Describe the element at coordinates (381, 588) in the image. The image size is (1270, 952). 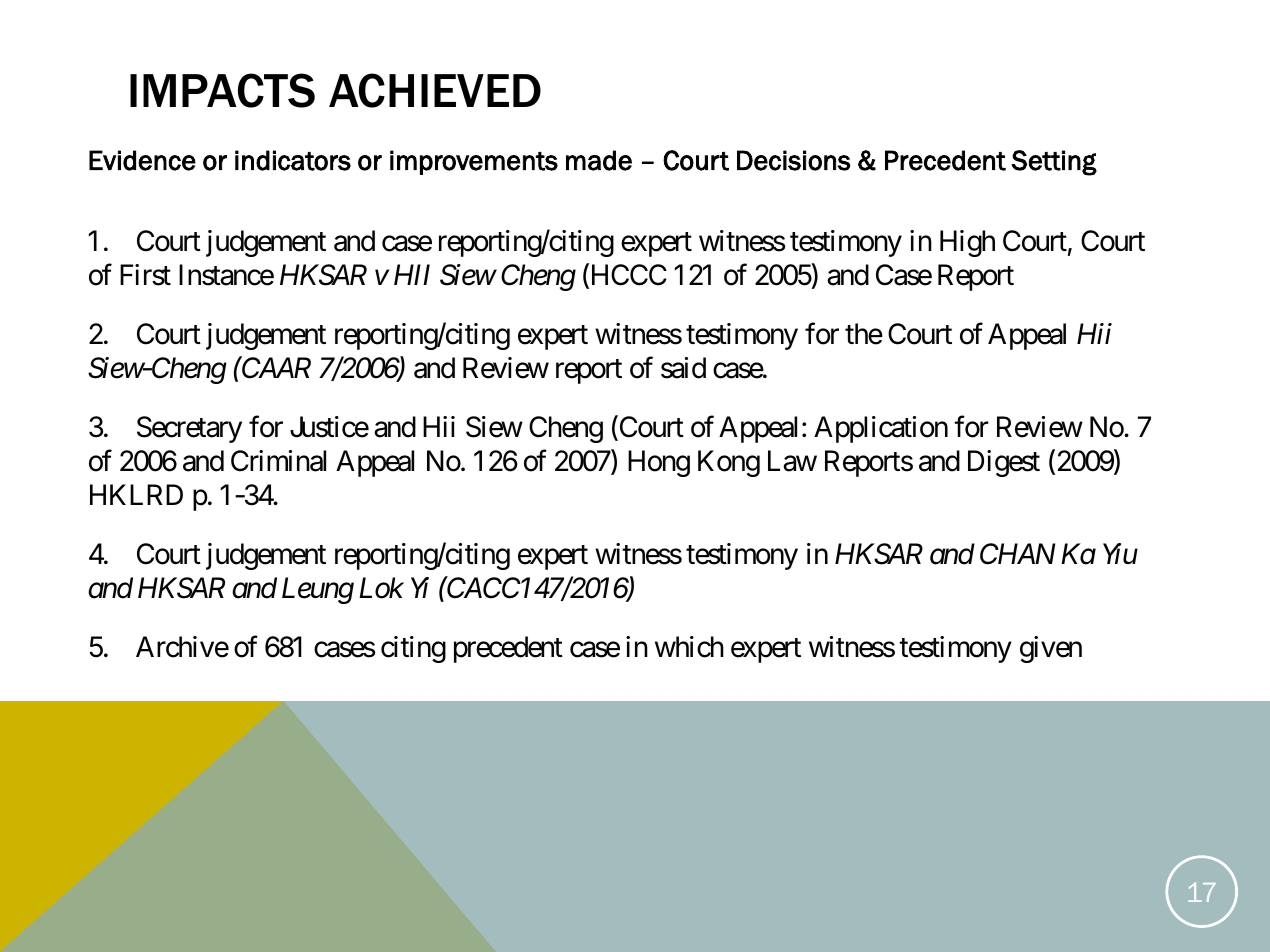
I see `Lok` at that location.
